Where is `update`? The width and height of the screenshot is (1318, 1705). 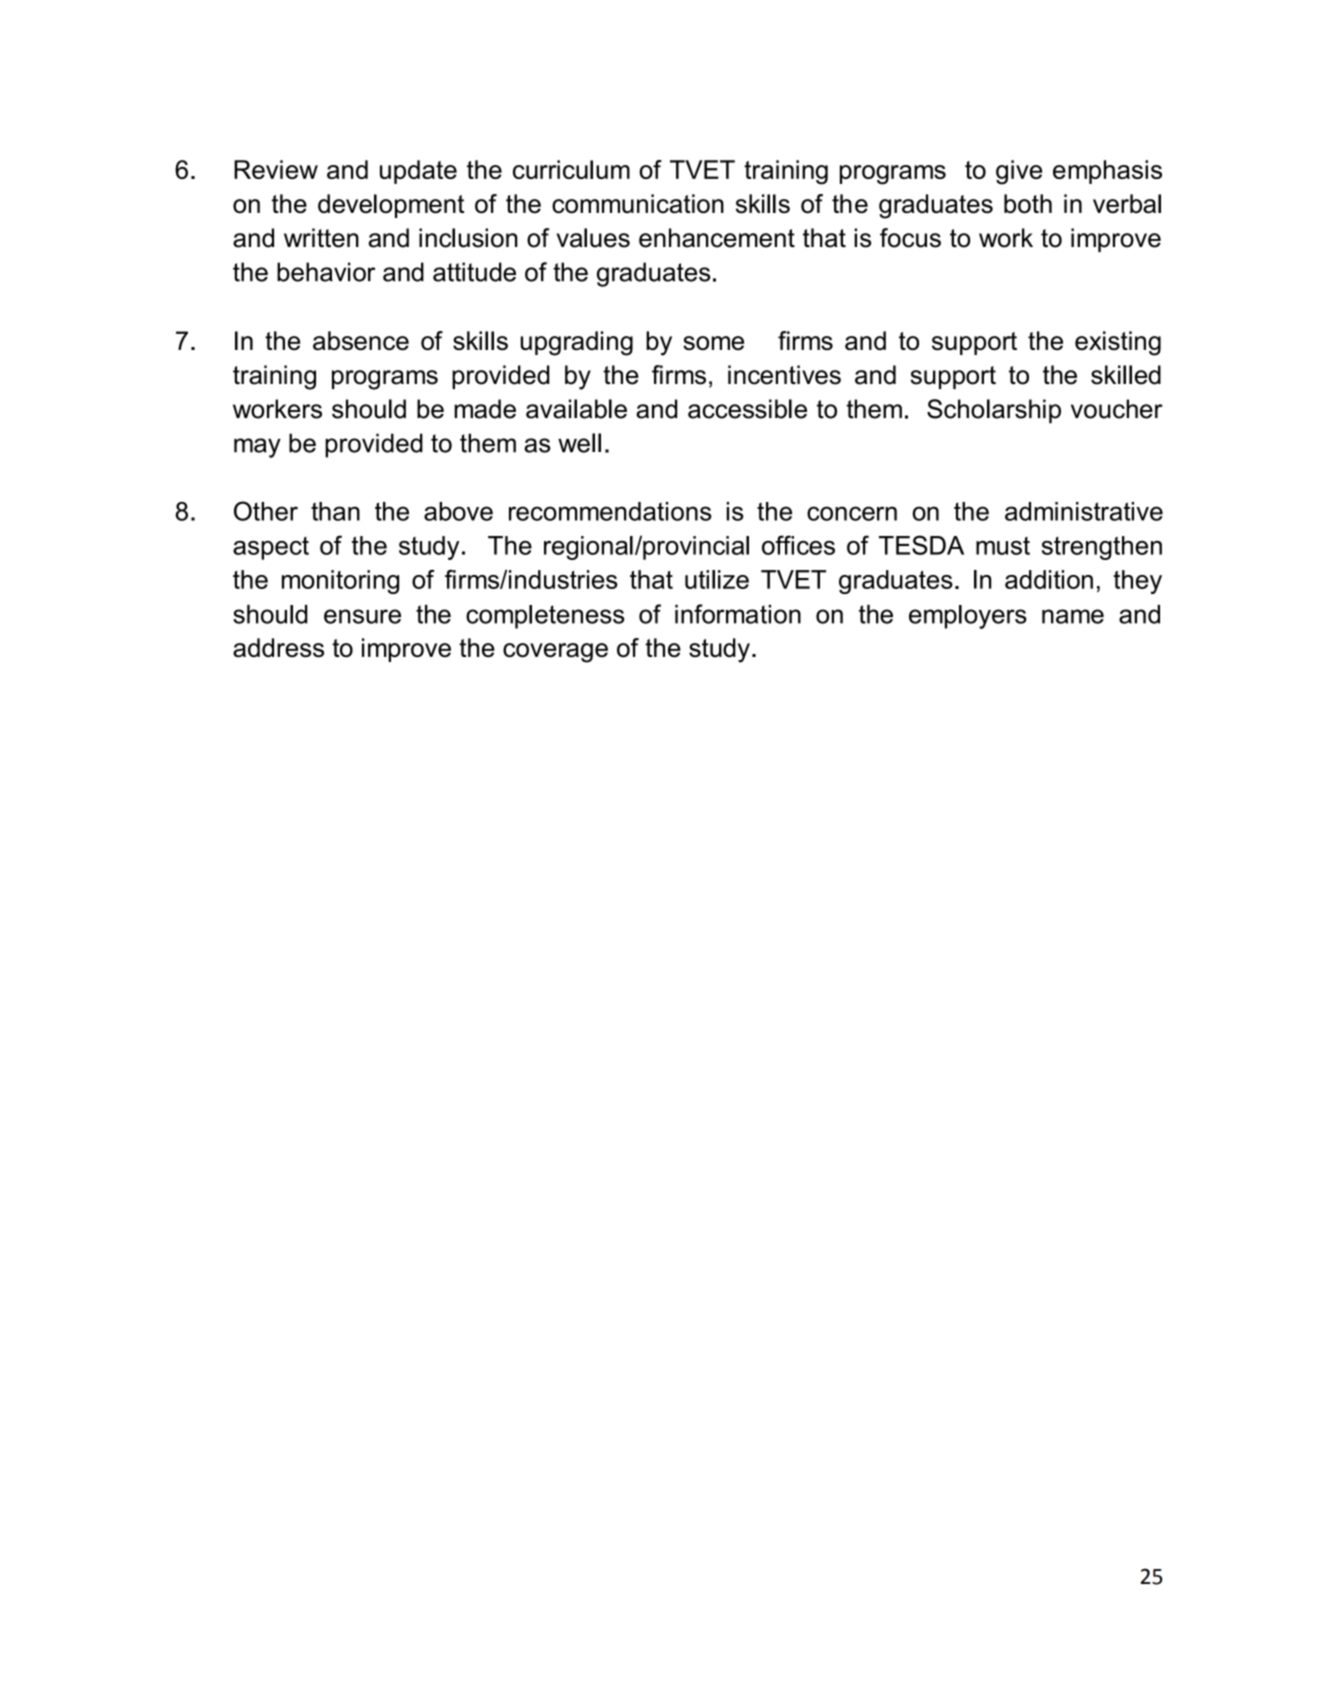
update is located at coordinates (418, 172).
